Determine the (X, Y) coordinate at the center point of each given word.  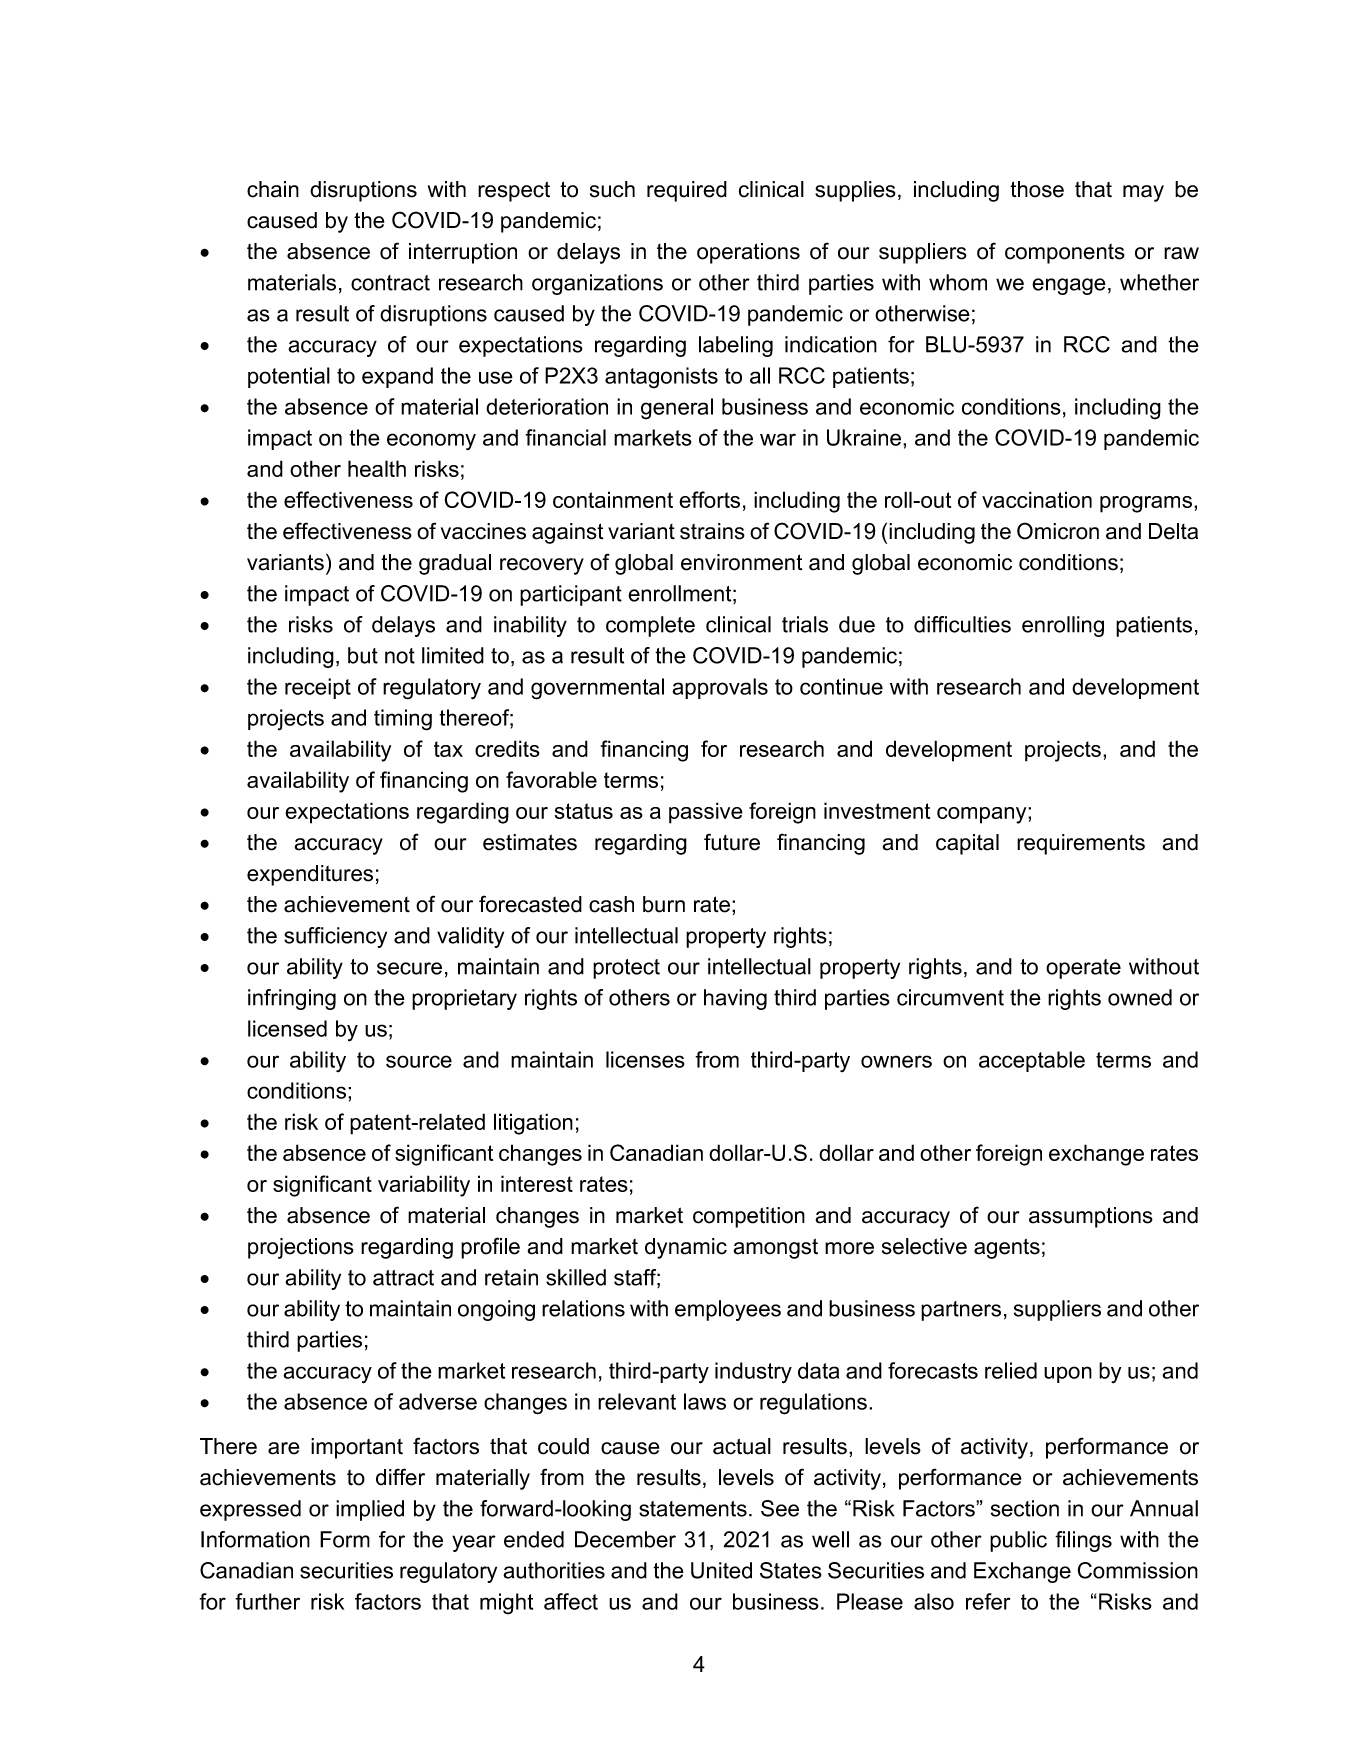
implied (370, 1510)
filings (1083, 1541)
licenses (645, 1059)
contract (390, 283)
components (1065, 254)
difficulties (962, 624)
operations (748, 253)
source (419, 1061)
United (721, 1570)
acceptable (1032, 1061)
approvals (720, 688)
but (363, 655)
